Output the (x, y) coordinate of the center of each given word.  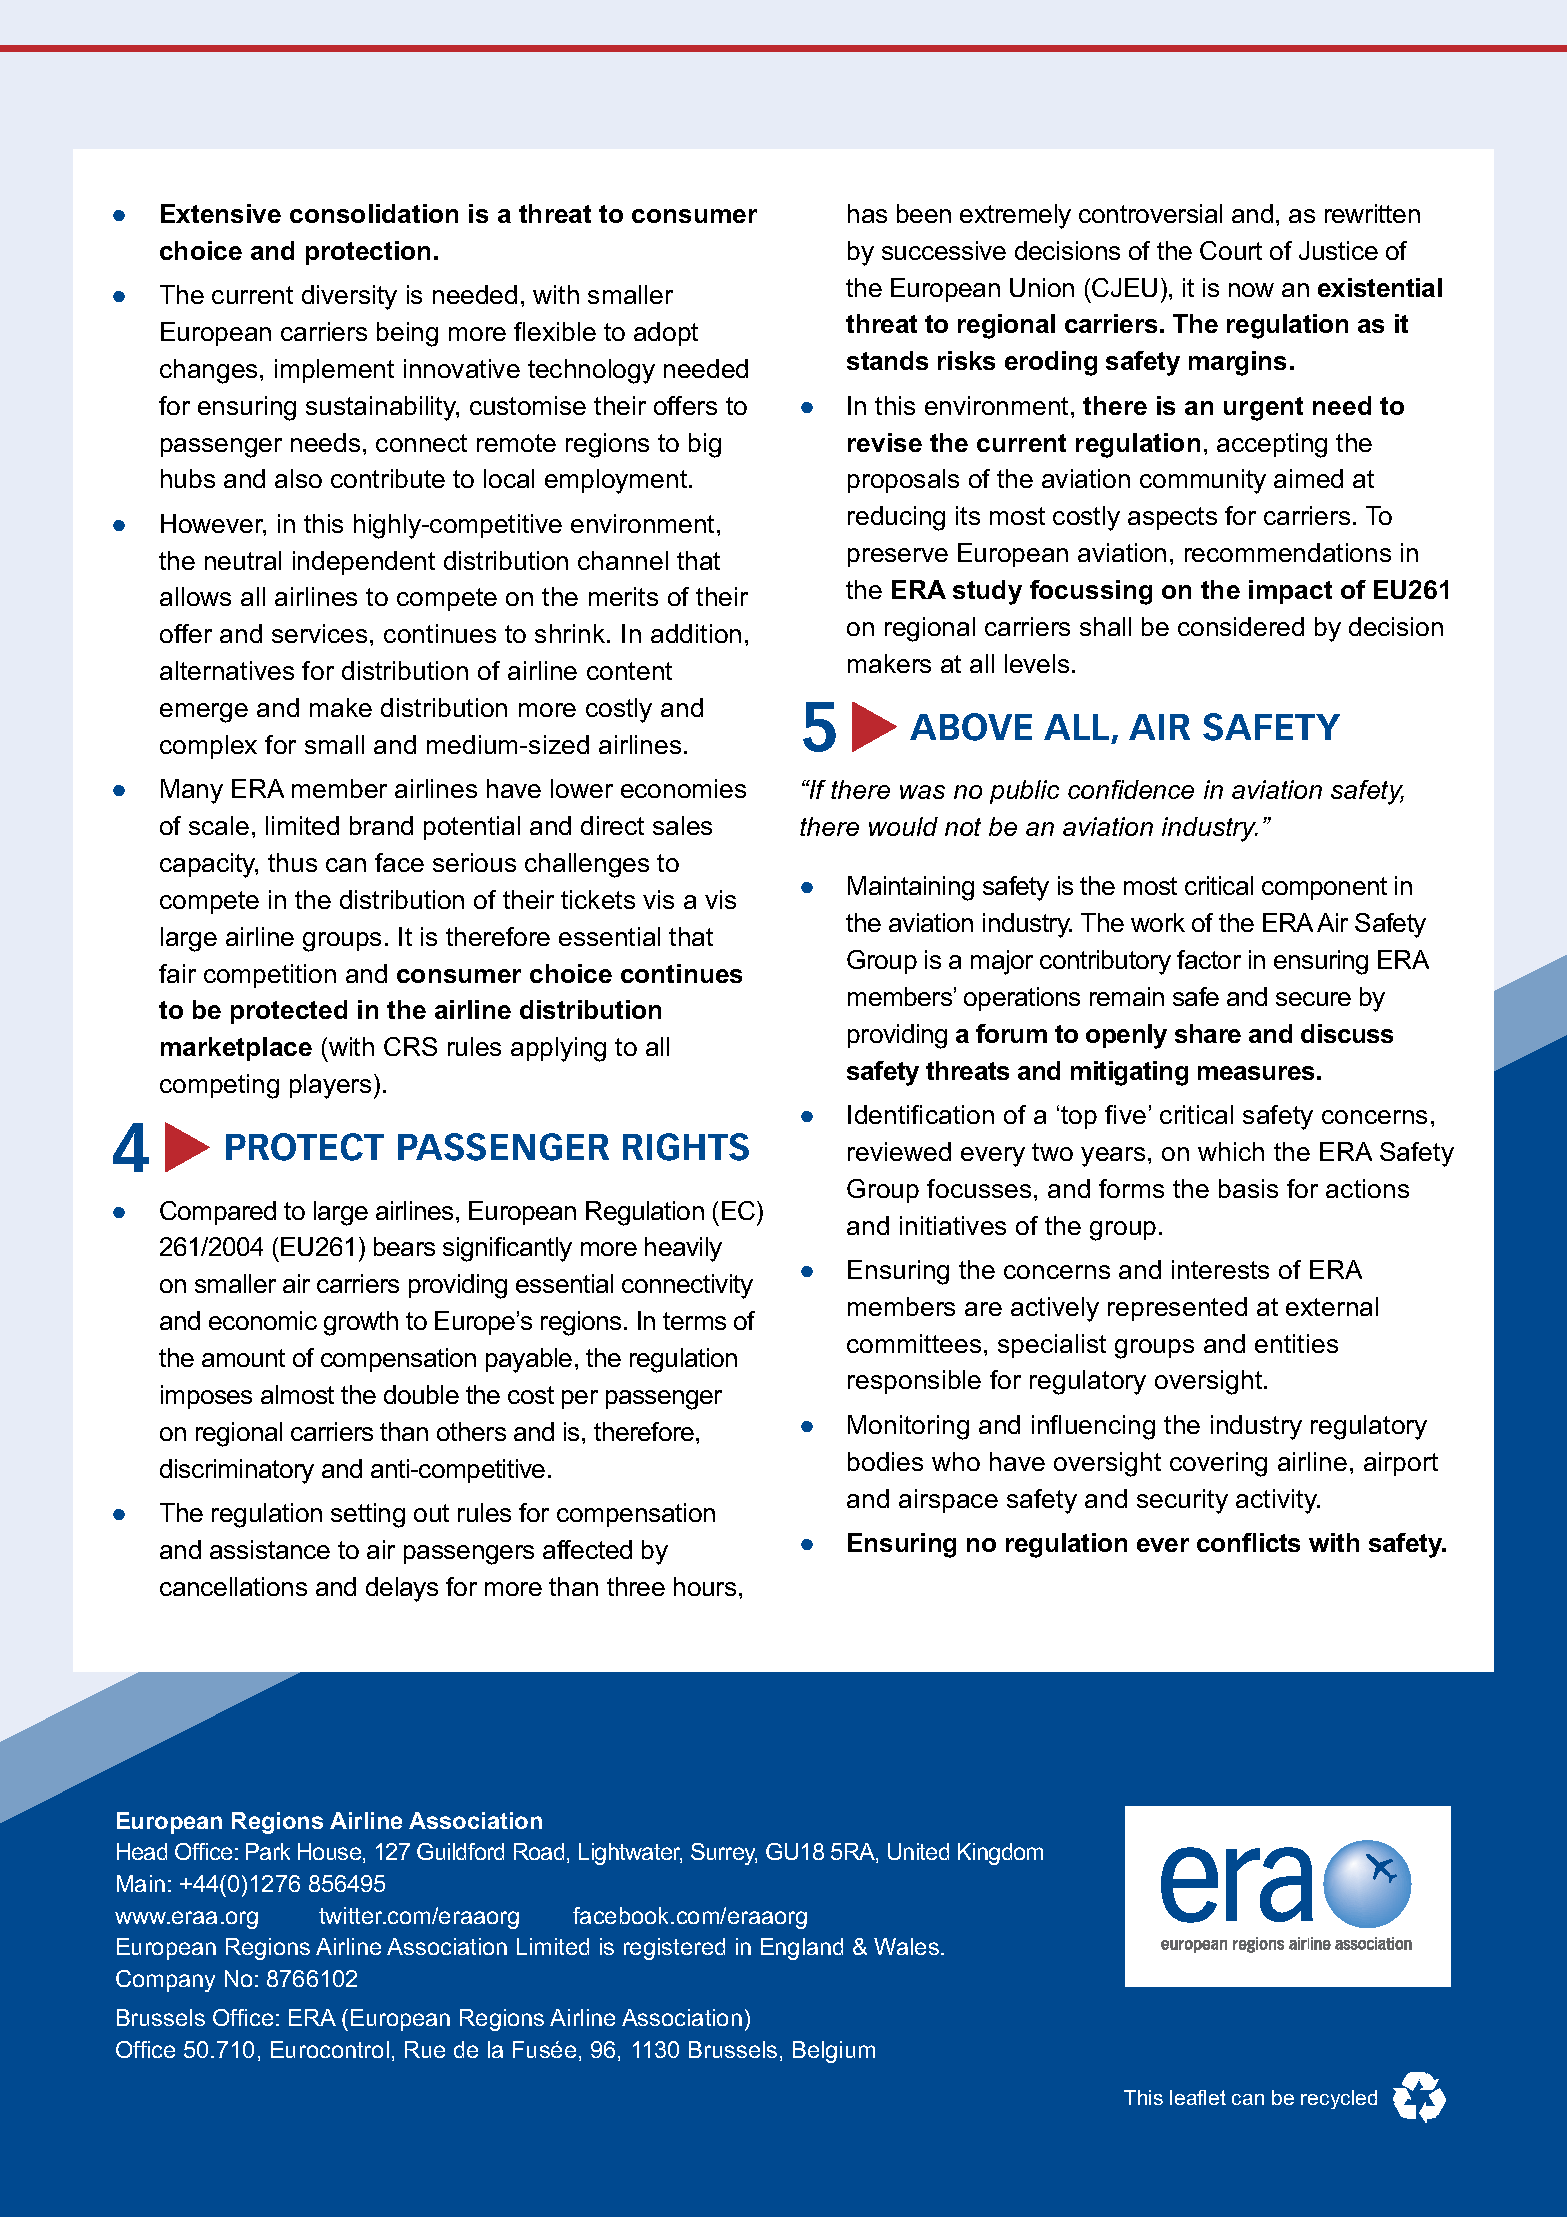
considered (1241, 626)
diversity (349, 297)
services (319, 633)
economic (263, 1320)
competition (270, 976)
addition (696, 633)
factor (1209, 959)
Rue (425, 2049)
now (1251, 290)
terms (694, 1321)
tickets (598, 899)
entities (1296, 1343)
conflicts (1248, 1542)
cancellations (233, 1586)
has (867, 213)
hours (705, 1586)
